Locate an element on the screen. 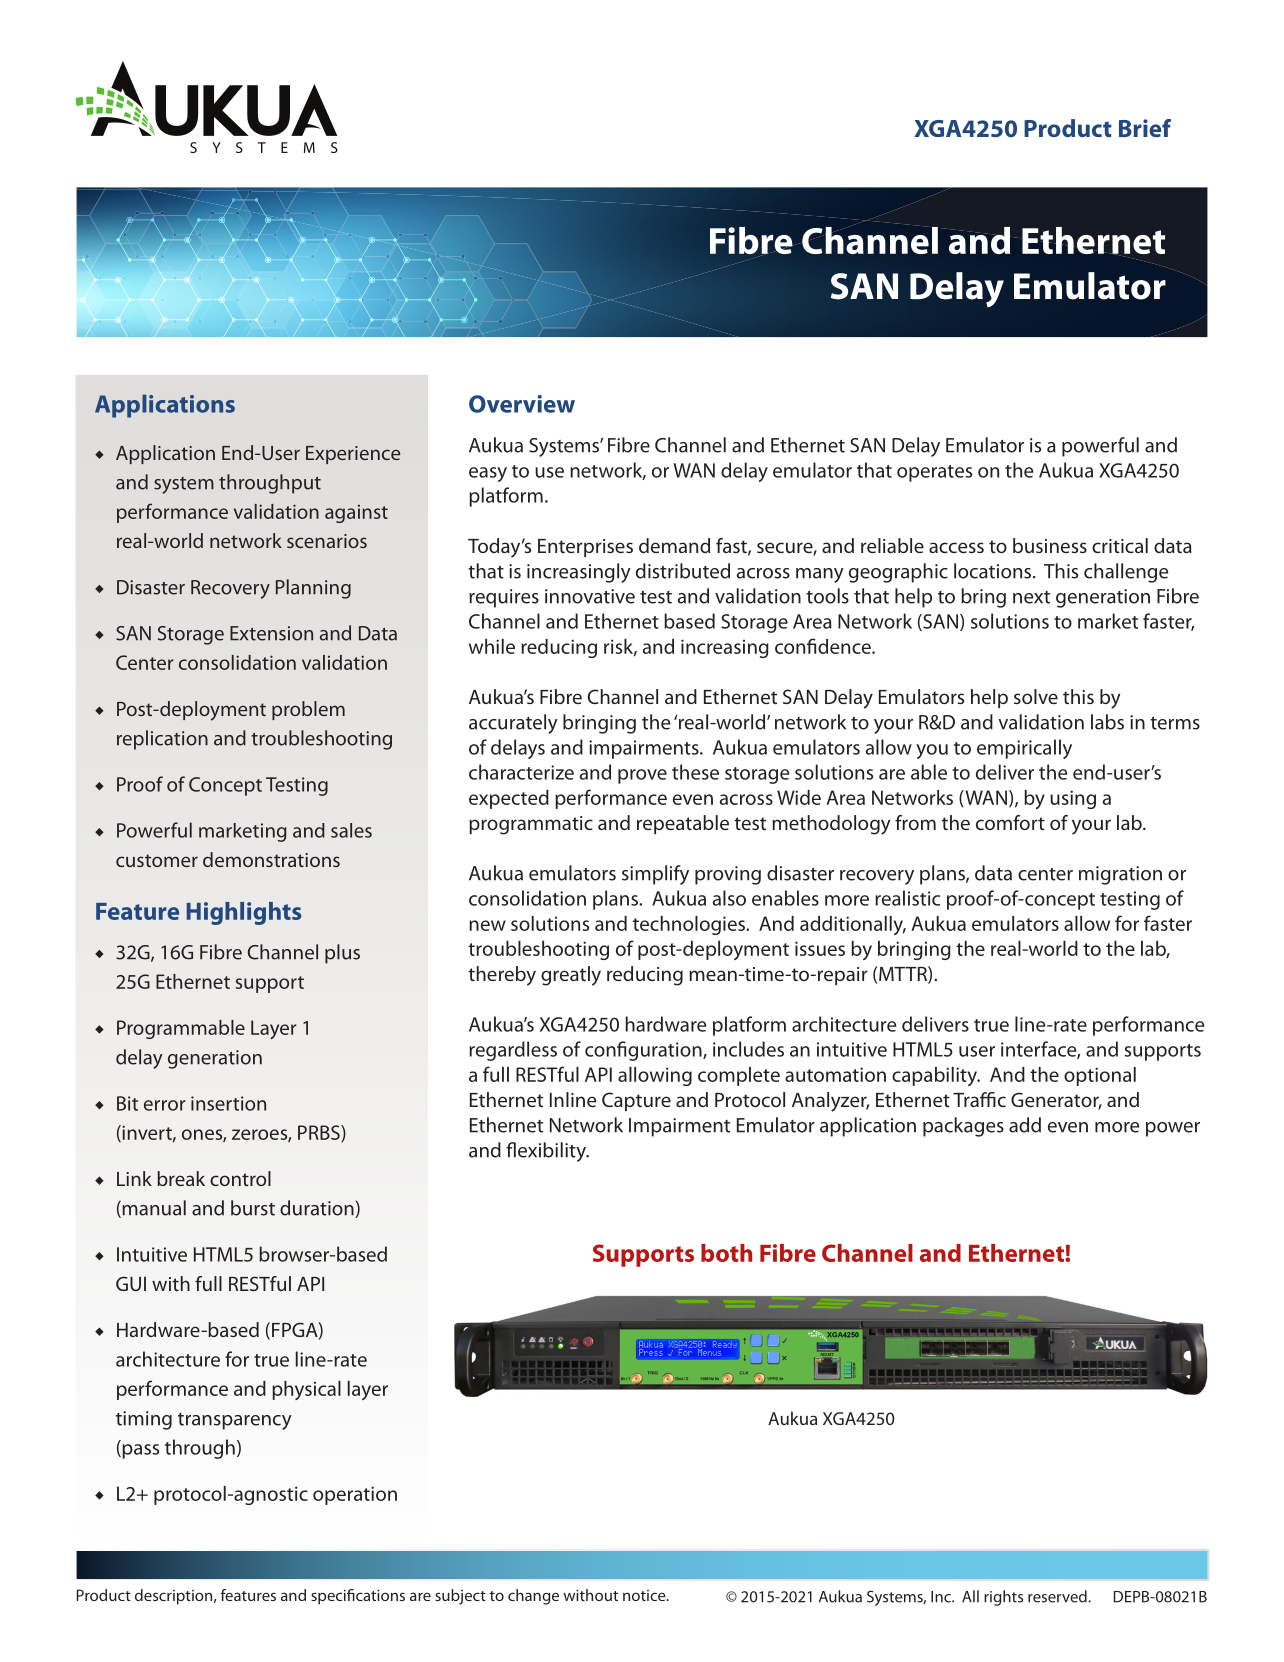 This screenshot has height=1662, width=1284. optional is located at coordinates (1100, 1076).
